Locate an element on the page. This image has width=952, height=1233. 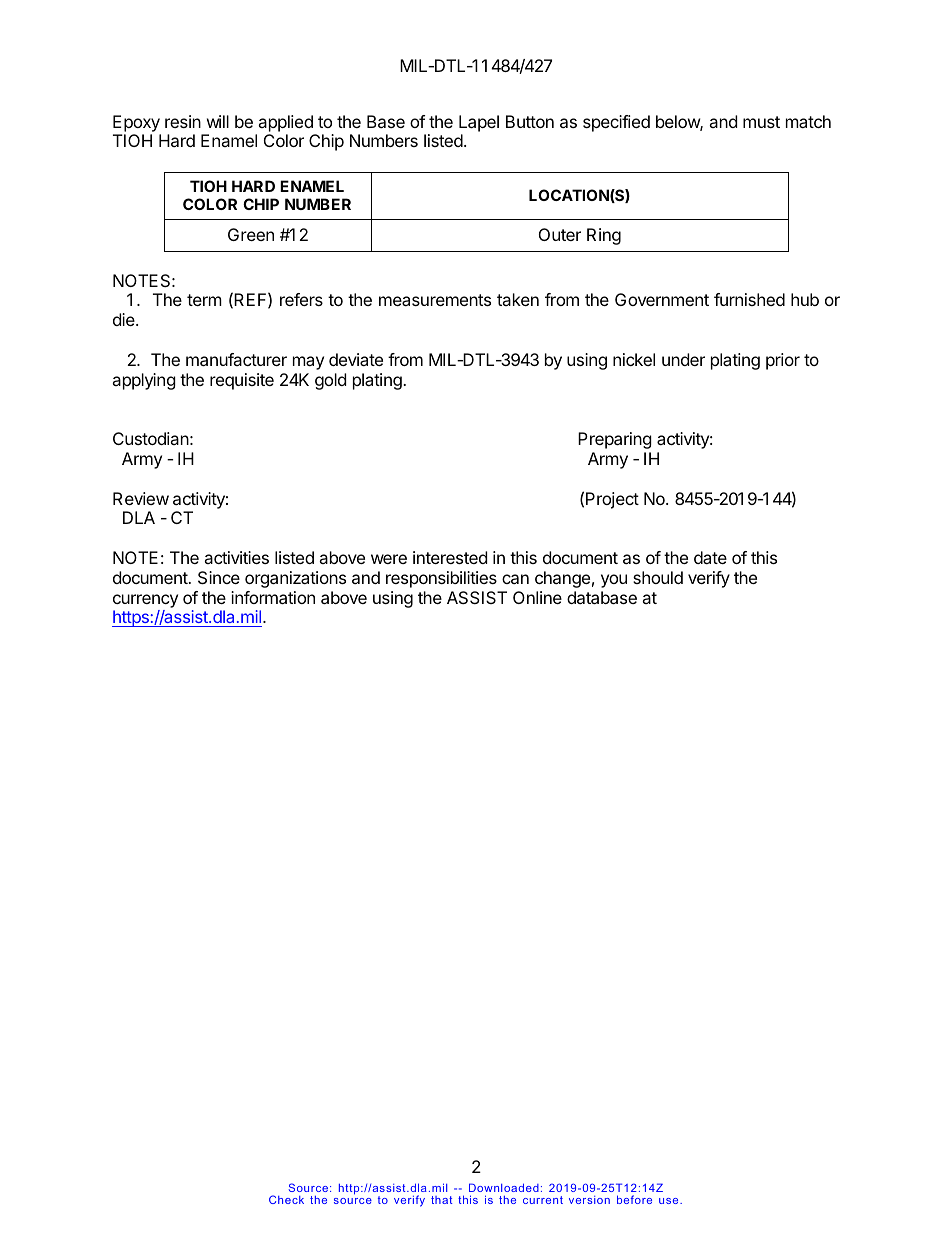
responsibilities is located at coordinates (441, 579).
